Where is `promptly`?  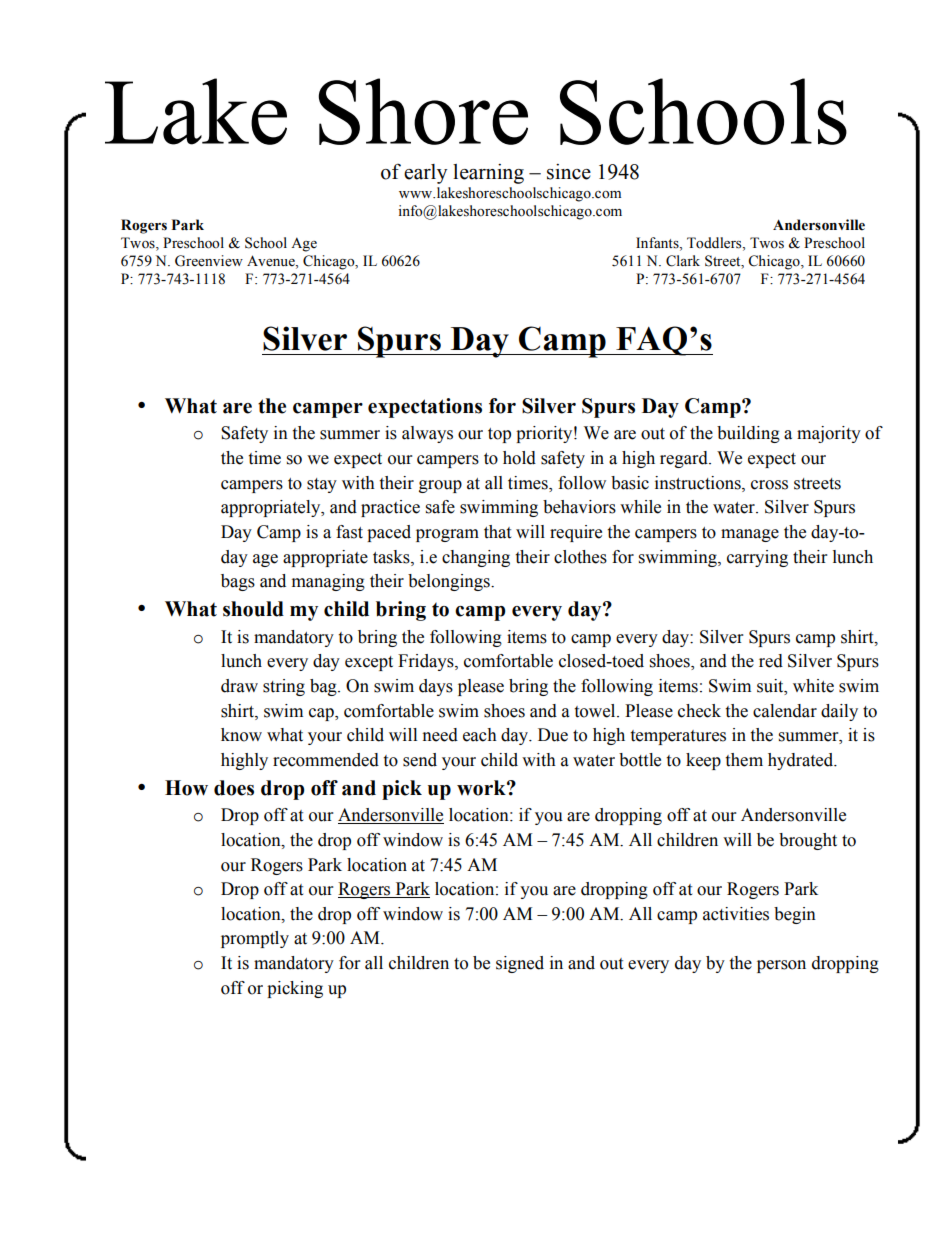
promptly is located at coordinates (255, 939).
